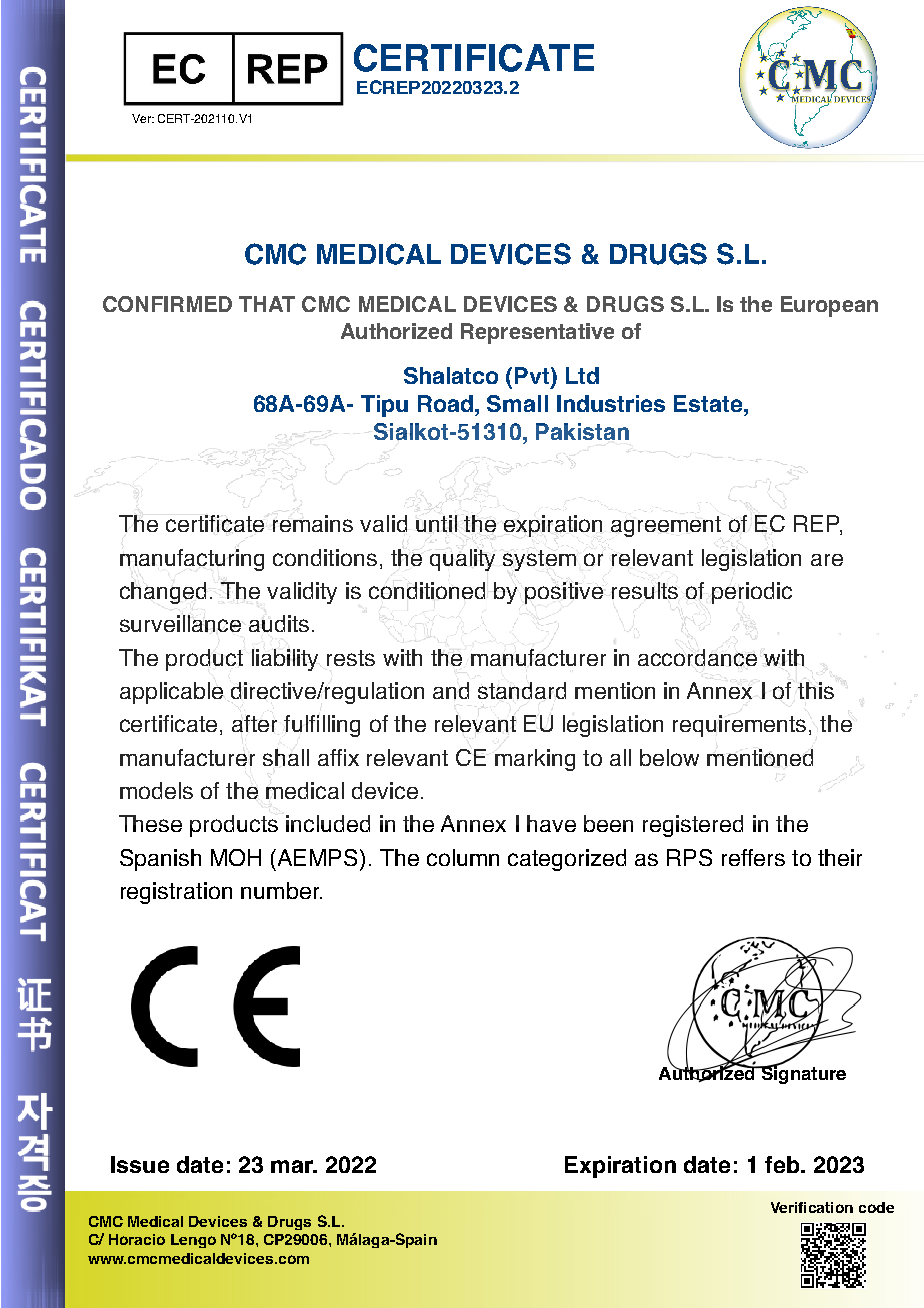  What do you see at coordinates (267, 304) in the document?
I see `THAT` at bounding box center [267, 304].
